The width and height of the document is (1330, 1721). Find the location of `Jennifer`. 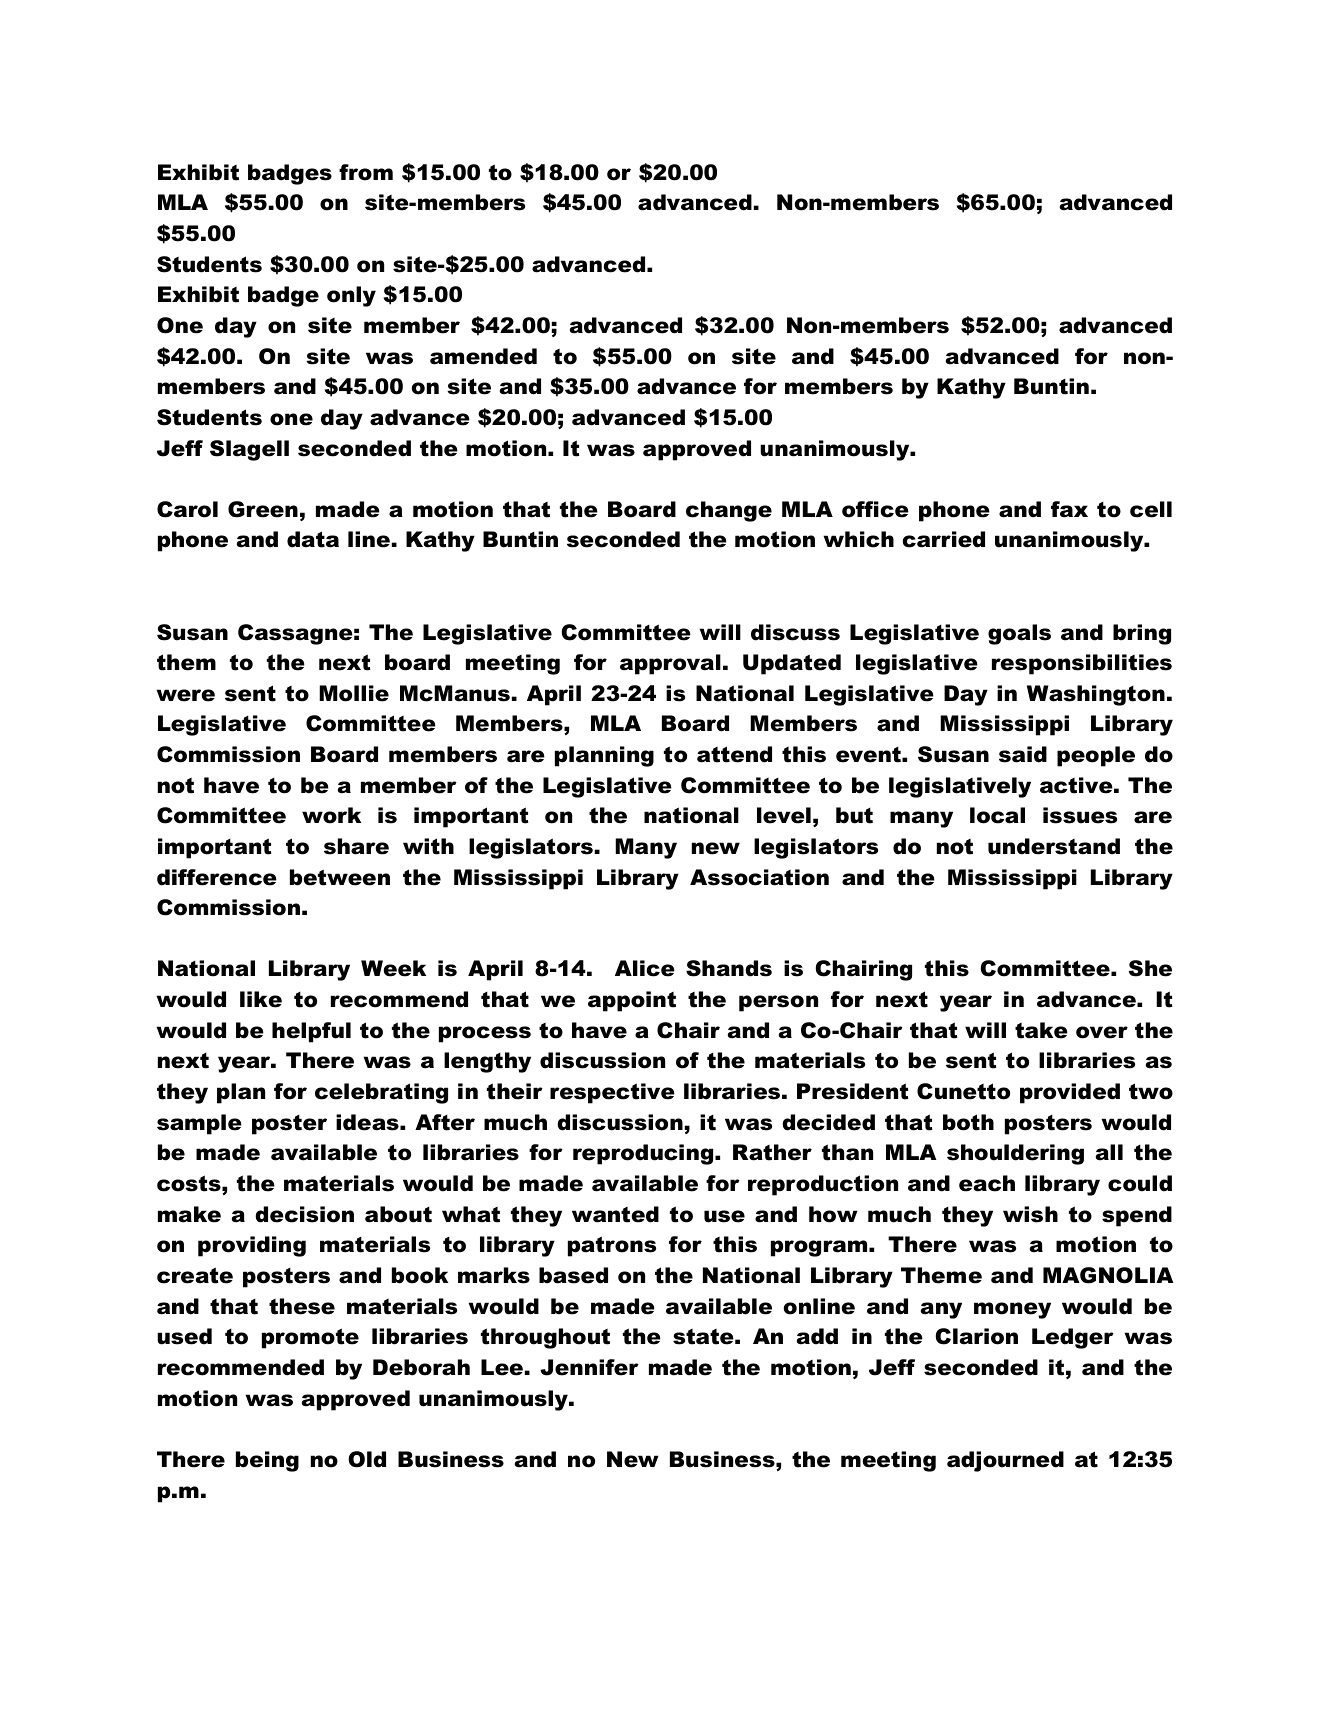

Jennifer is located at coordinates (589, 1367).
